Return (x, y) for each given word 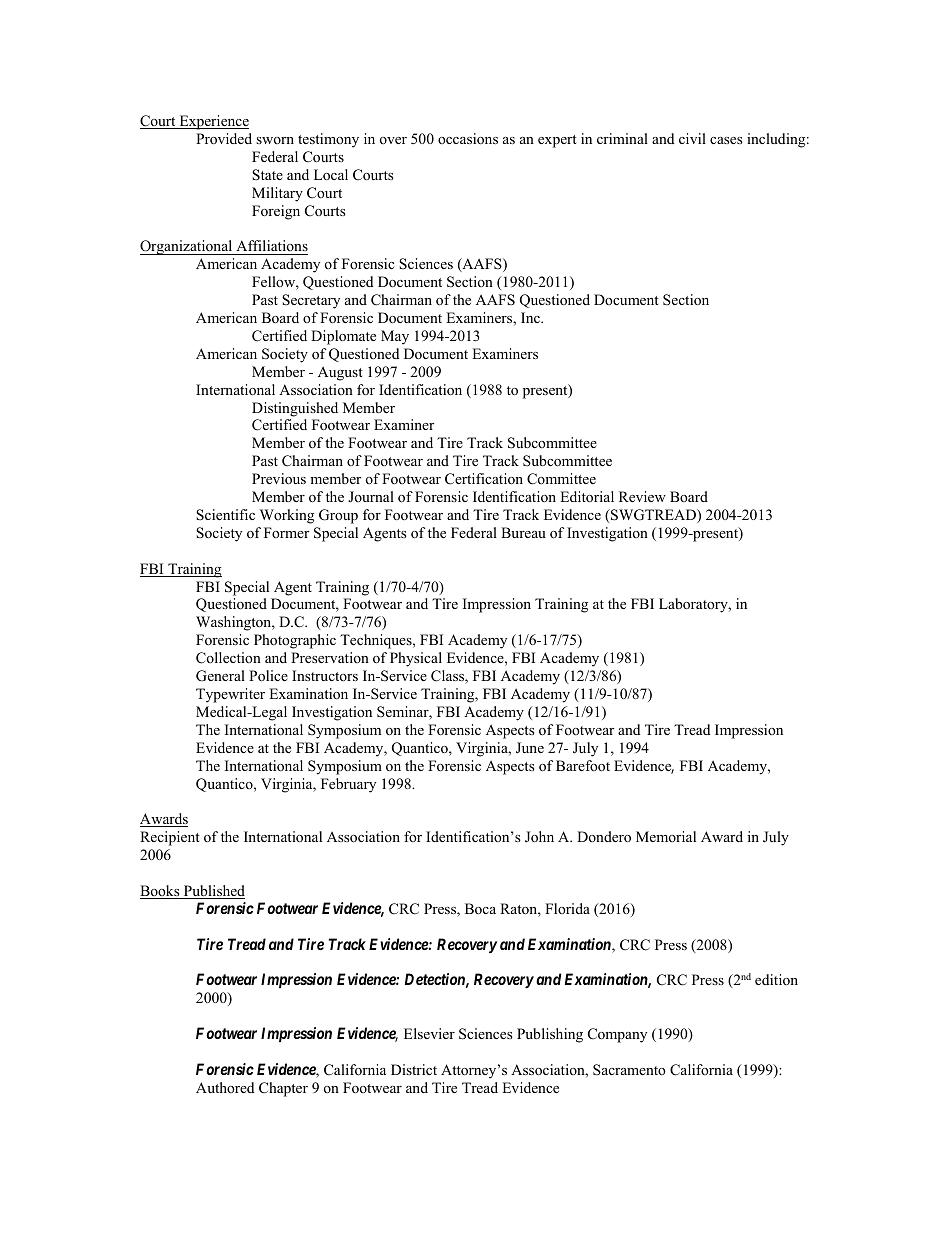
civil (692, 138)
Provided (224, 138)
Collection (228, 658)
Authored (225, 1087)
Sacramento (629, 1070)
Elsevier (429, 1033)
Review (642, 496)
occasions (468, 138)
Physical (416, 659)
